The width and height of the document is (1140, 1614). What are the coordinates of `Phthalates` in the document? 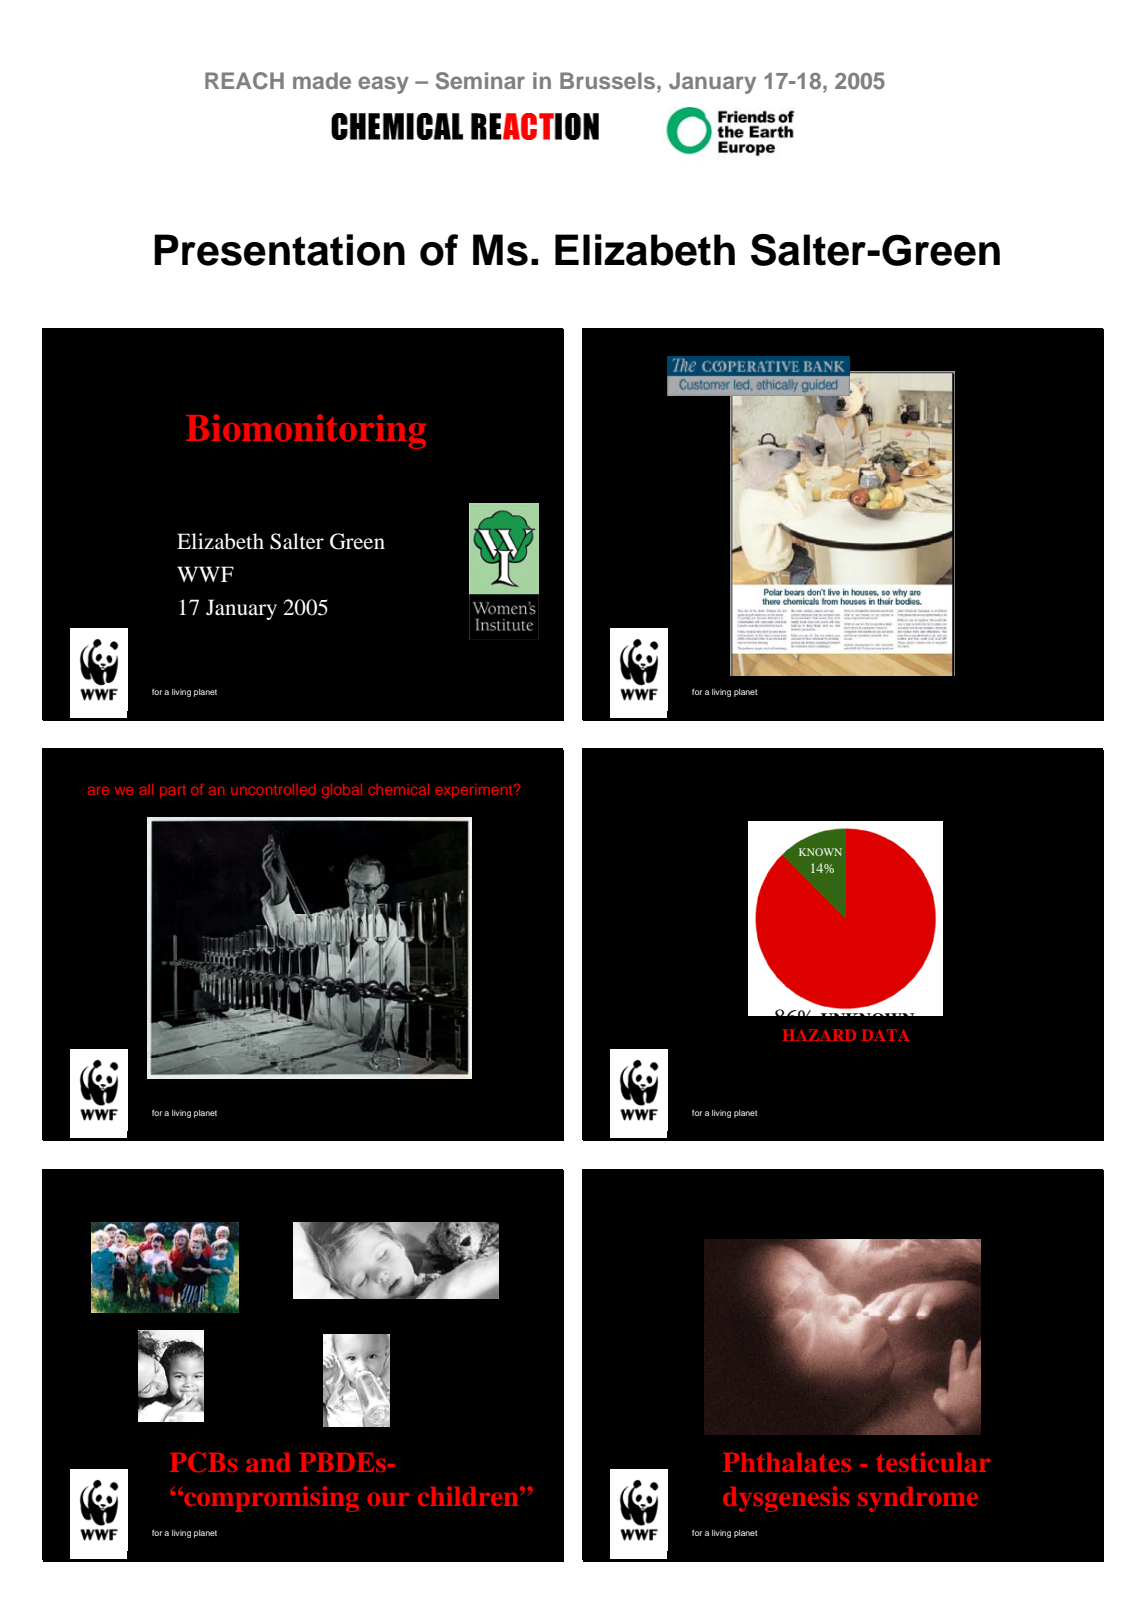 It's located at (787, 1462).
